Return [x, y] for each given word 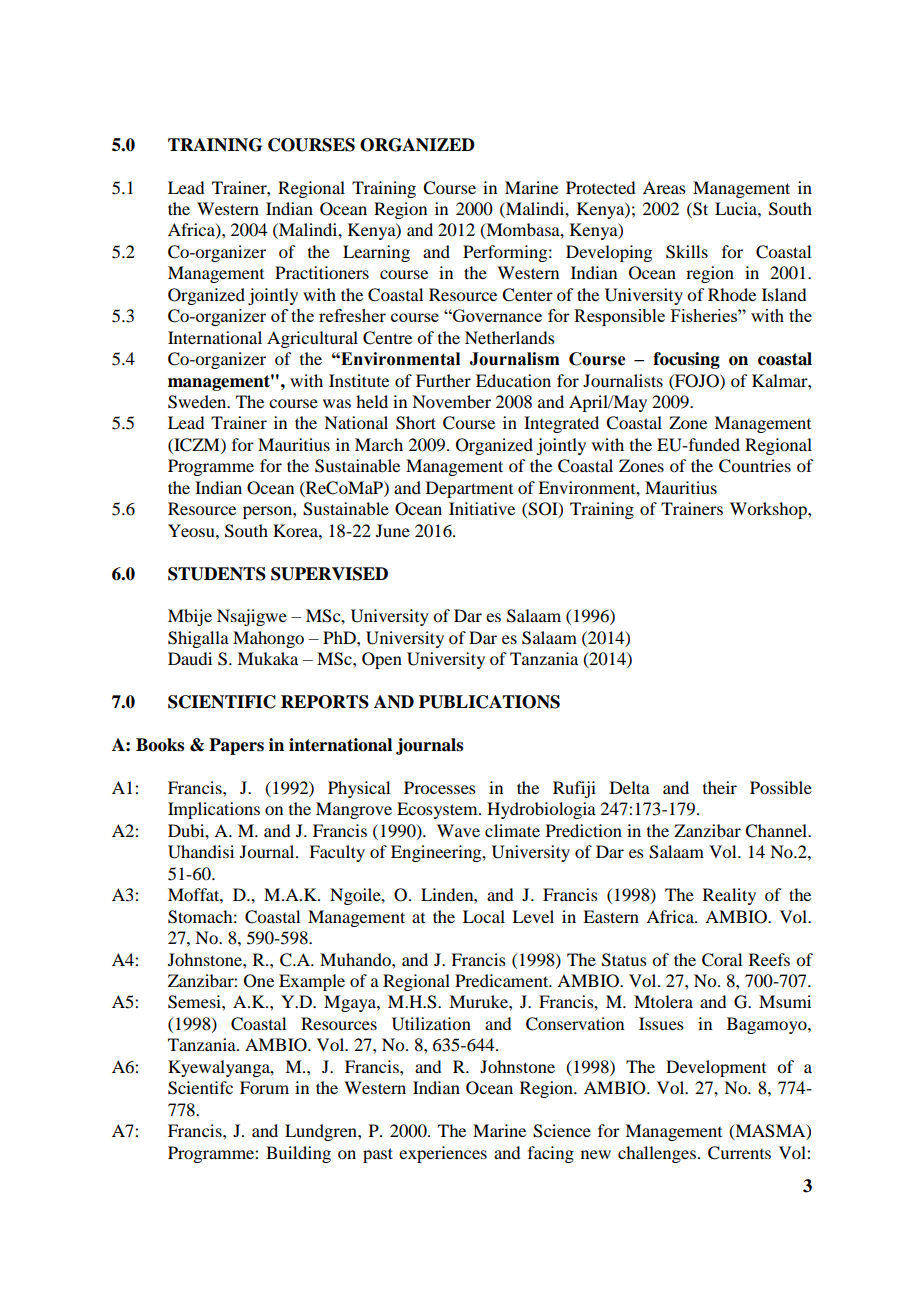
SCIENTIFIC [222, 702]
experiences [443, 1154]
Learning [376, 253]
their [720, 787]
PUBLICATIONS [489, 702]
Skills [687, 252]
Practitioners [322, 272]
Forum [264, 1087]
